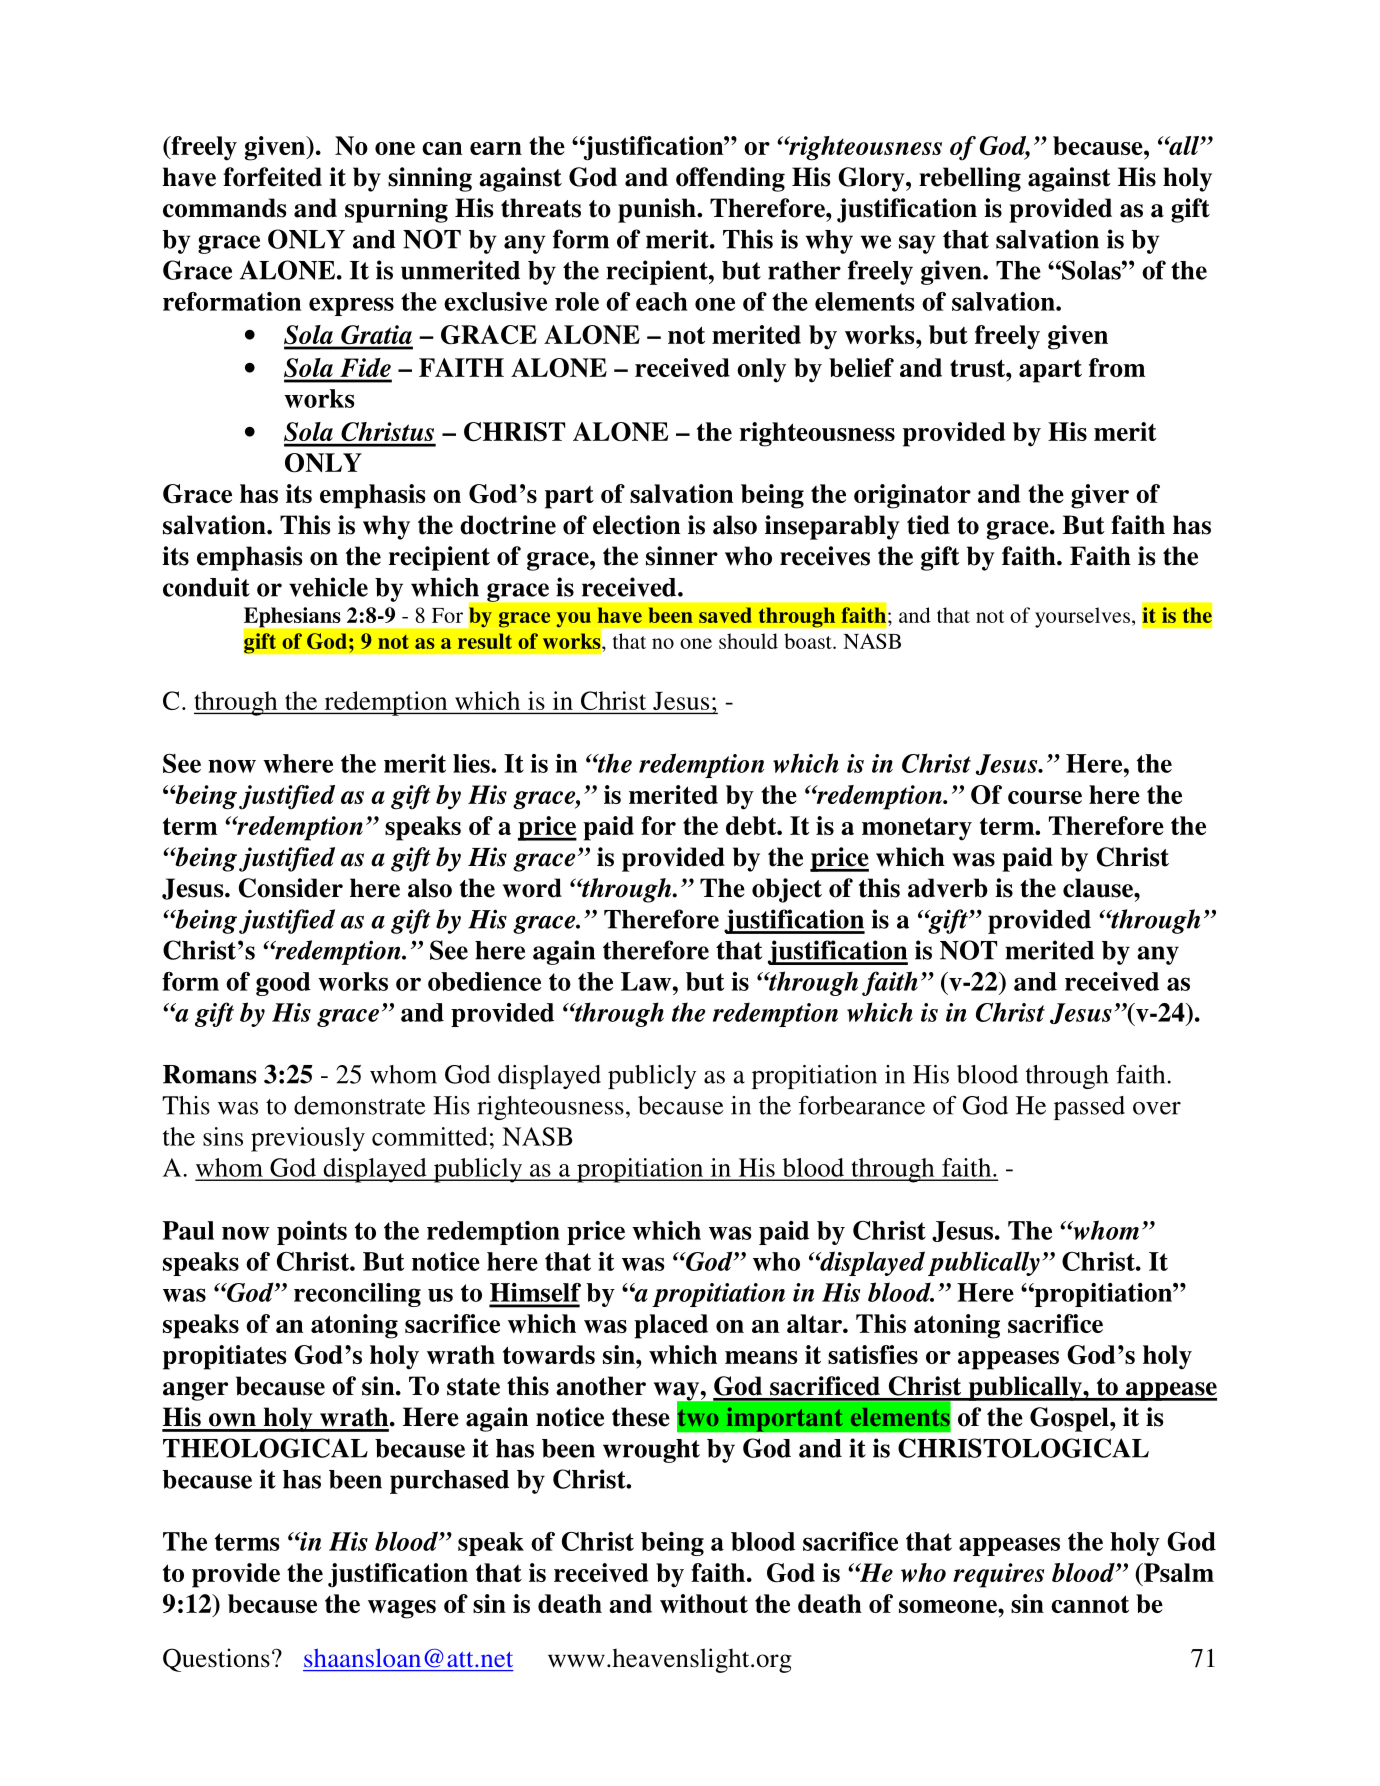 This page has width=1380, height=1786. What do you see at coordinates (308, 1139) in the page?
I see `previously` at bounding box center [308, 1139].
